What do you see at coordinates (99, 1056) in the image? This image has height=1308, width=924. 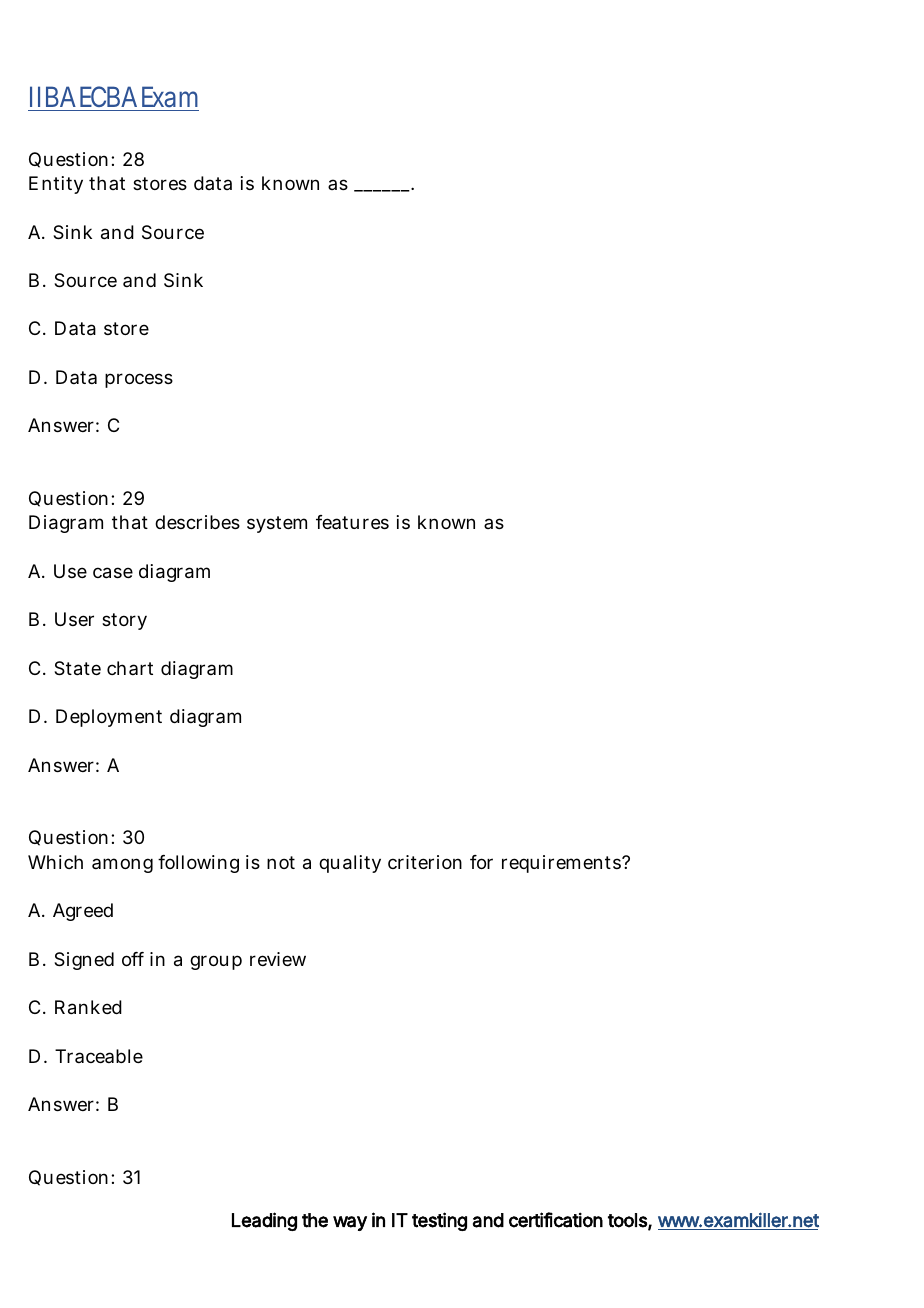 I see `Traceable` at bounding box center [99, 1056].
